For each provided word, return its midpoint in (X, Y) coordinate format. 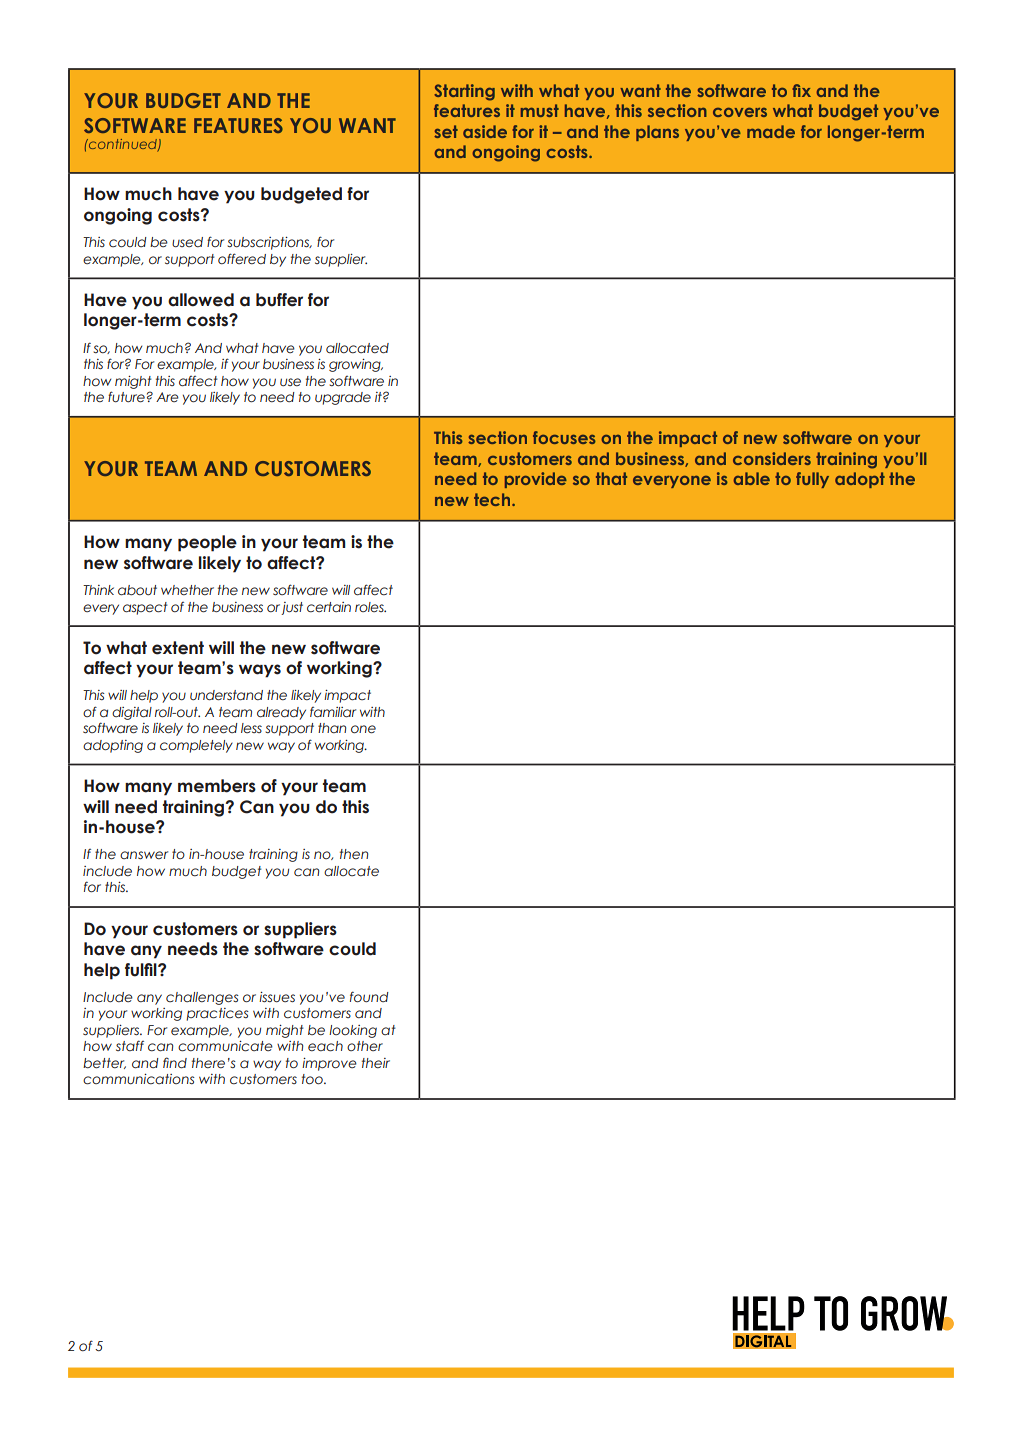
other (365, 1046)
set (446, 131)
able (752, 478)
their (376, 1063)
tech (493, 499)
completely (196, 746)
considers (772, 458)
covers (740, 112)
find (175, 1063)
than (332, 728)
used (187, 242)
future (126, 397)
